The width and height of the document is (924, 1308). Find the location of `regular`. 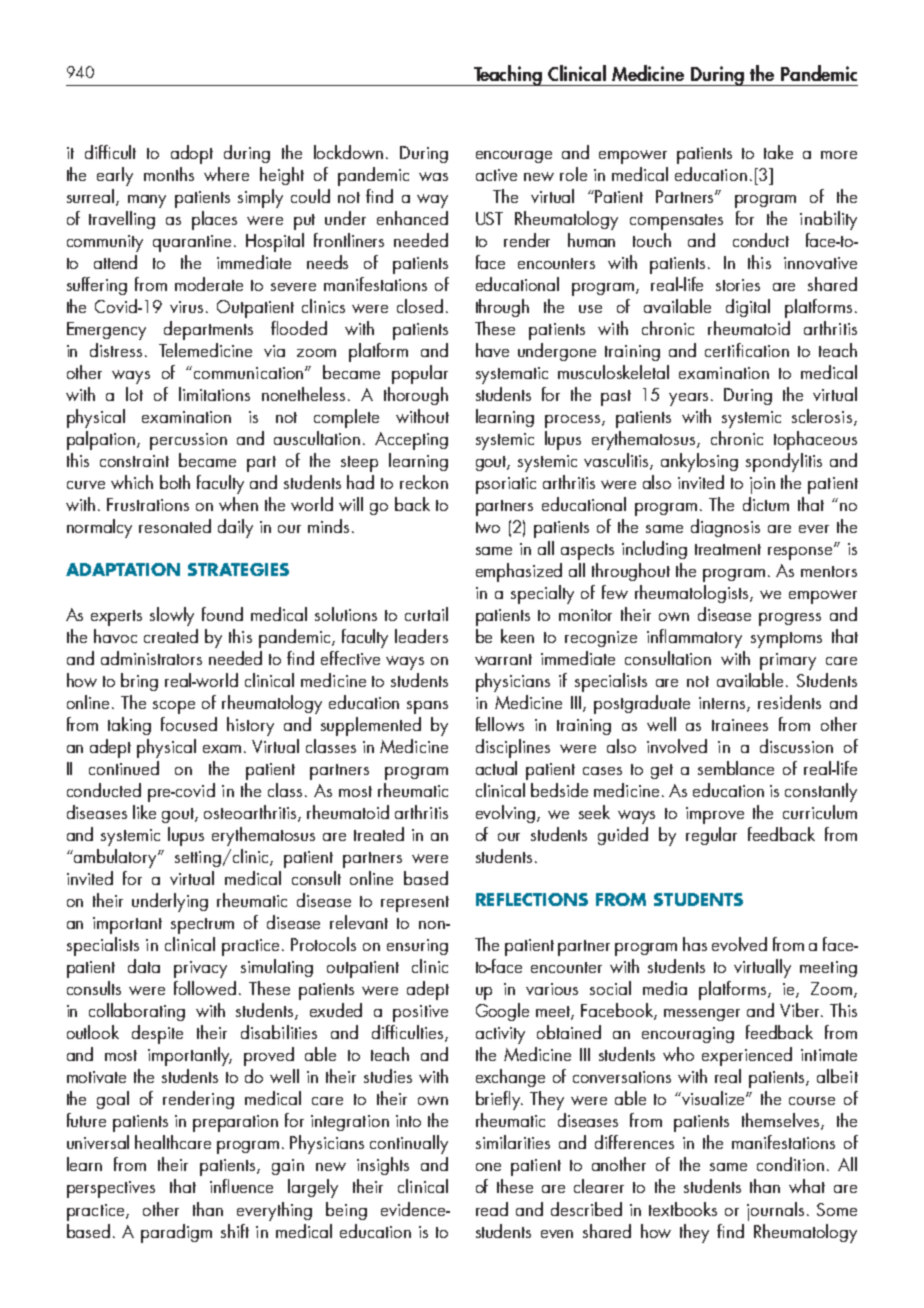

regular is located at coordinates (711, 836).
